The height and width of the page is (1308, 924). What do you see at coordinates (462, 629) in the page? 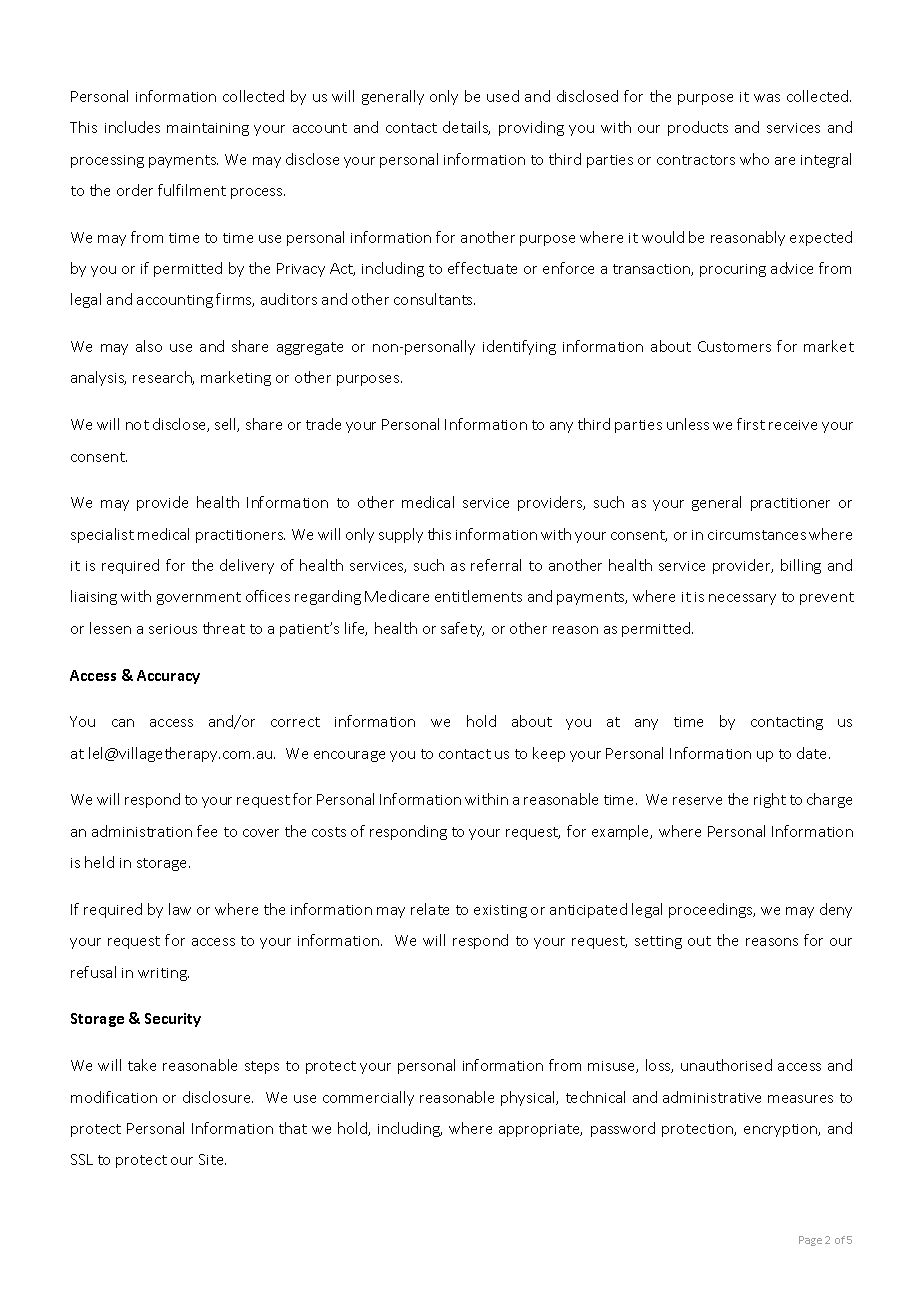
I see `safety` at bounding box center [462, 629].
